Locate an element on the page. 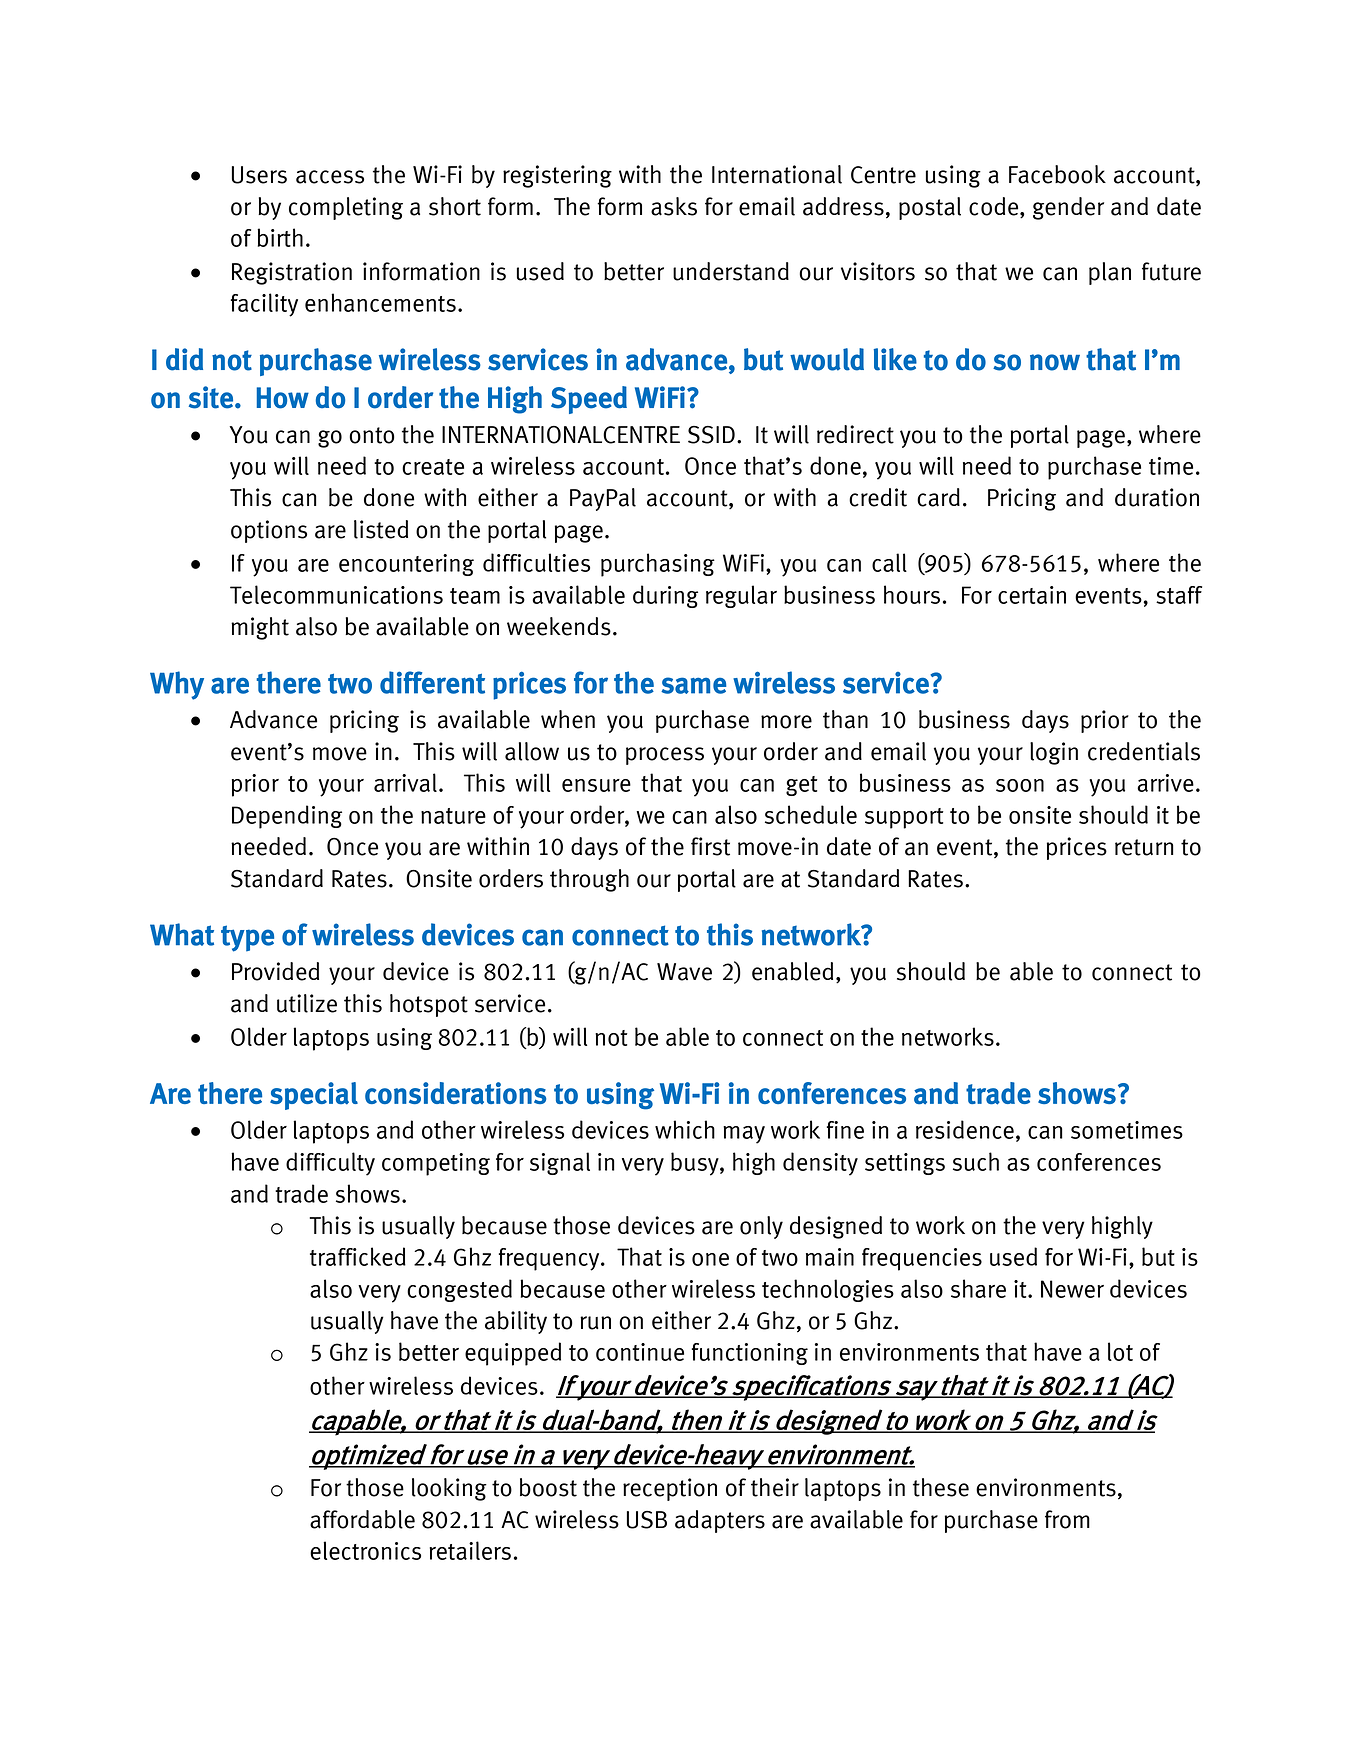 The width and height of the page is (1352, 1750). residence is located at coordinates (965, 1129).
